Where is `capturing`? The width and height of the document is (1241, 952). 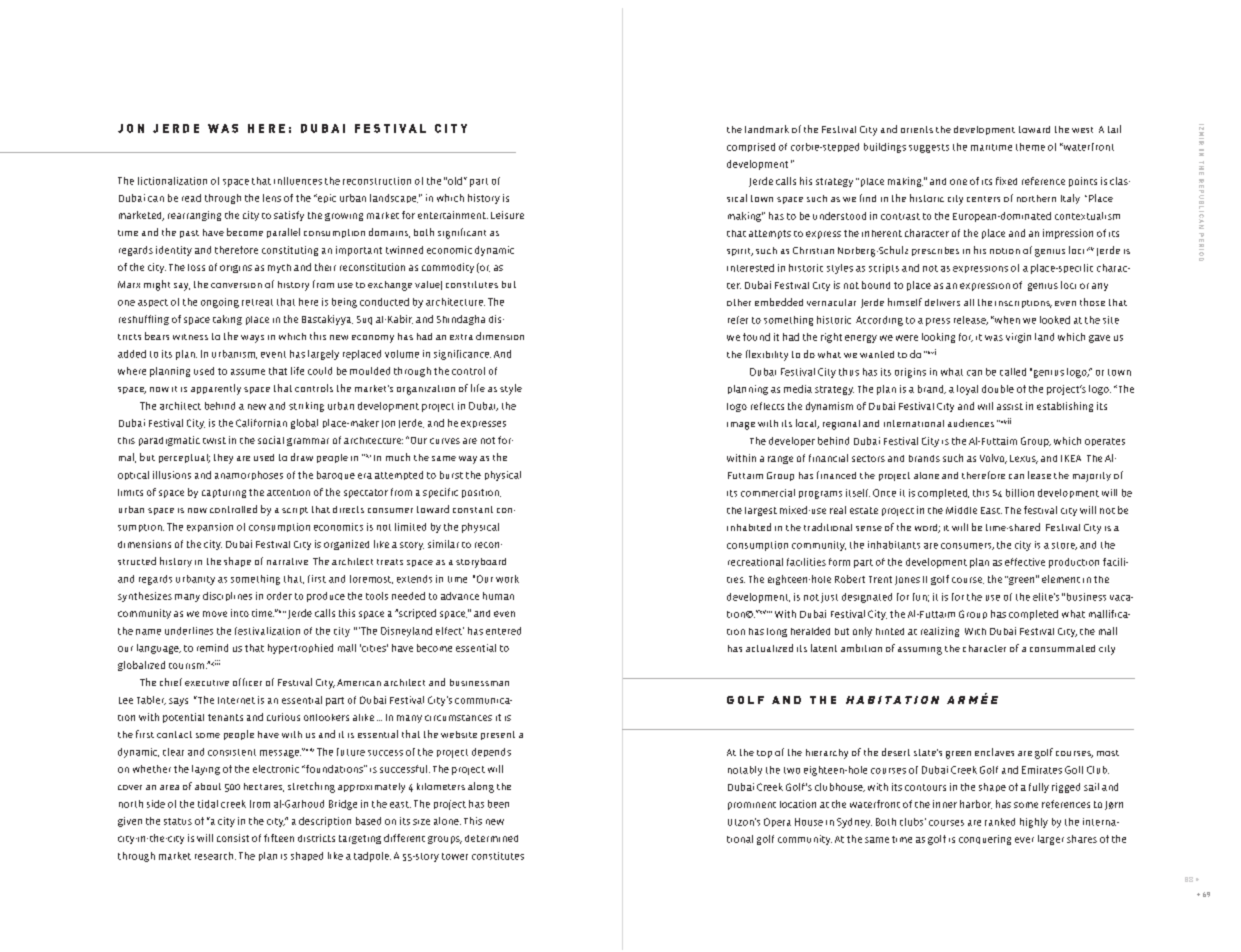 capturing is located at coordinates (224, 493).
